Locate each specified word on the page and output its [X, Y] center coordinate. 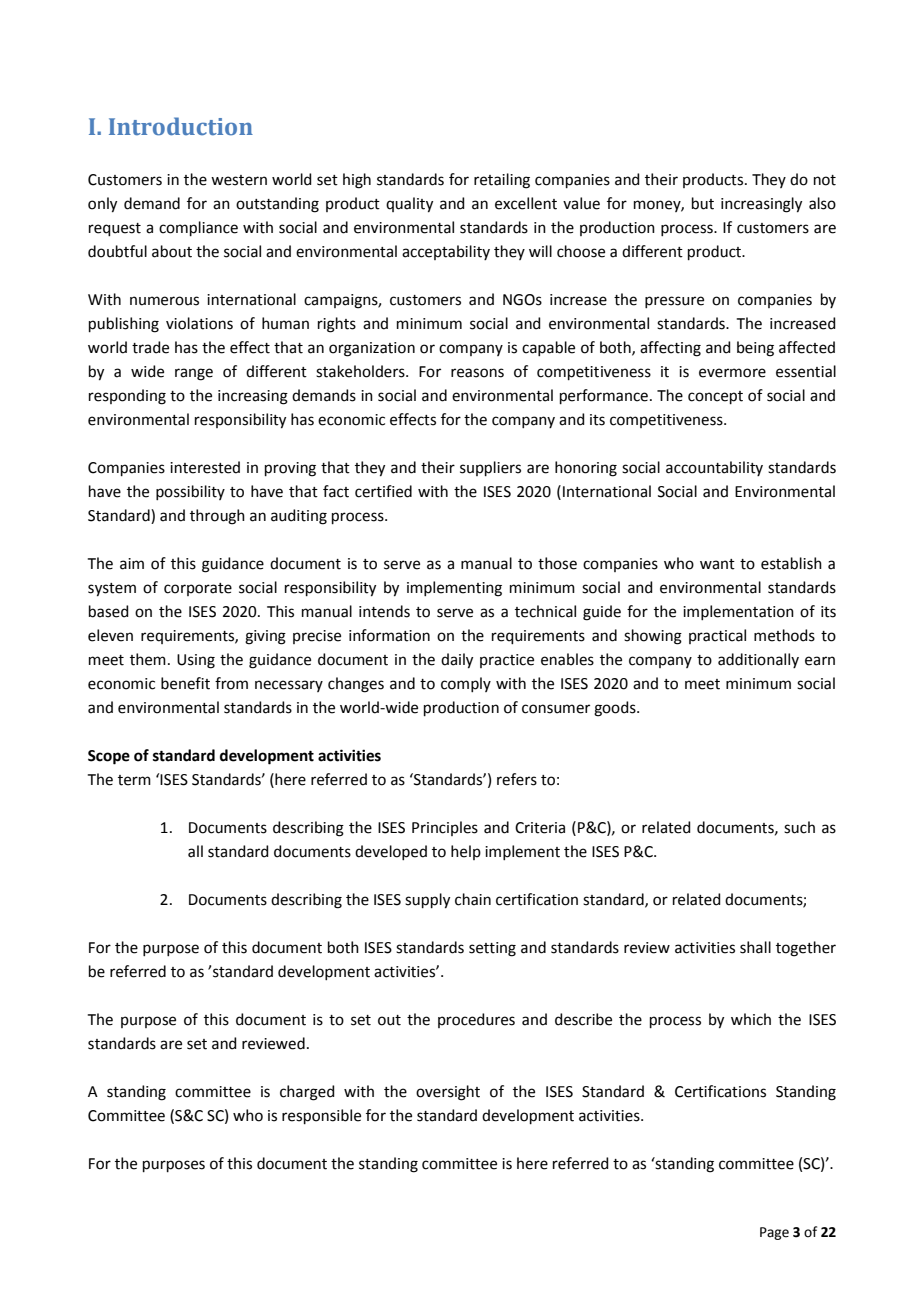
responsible [321, 1116]
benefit [185, 683]
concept [715, 397]
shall [755, 947]
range [194, 374]
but [703, 203]
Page [774, 1233]
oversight [448, 1093]
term [134, 780]
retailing [502, 181]
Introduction [181, 126]
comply [466, 684]
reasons [477, 373]
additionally [758, 660]
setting [492, 949]
